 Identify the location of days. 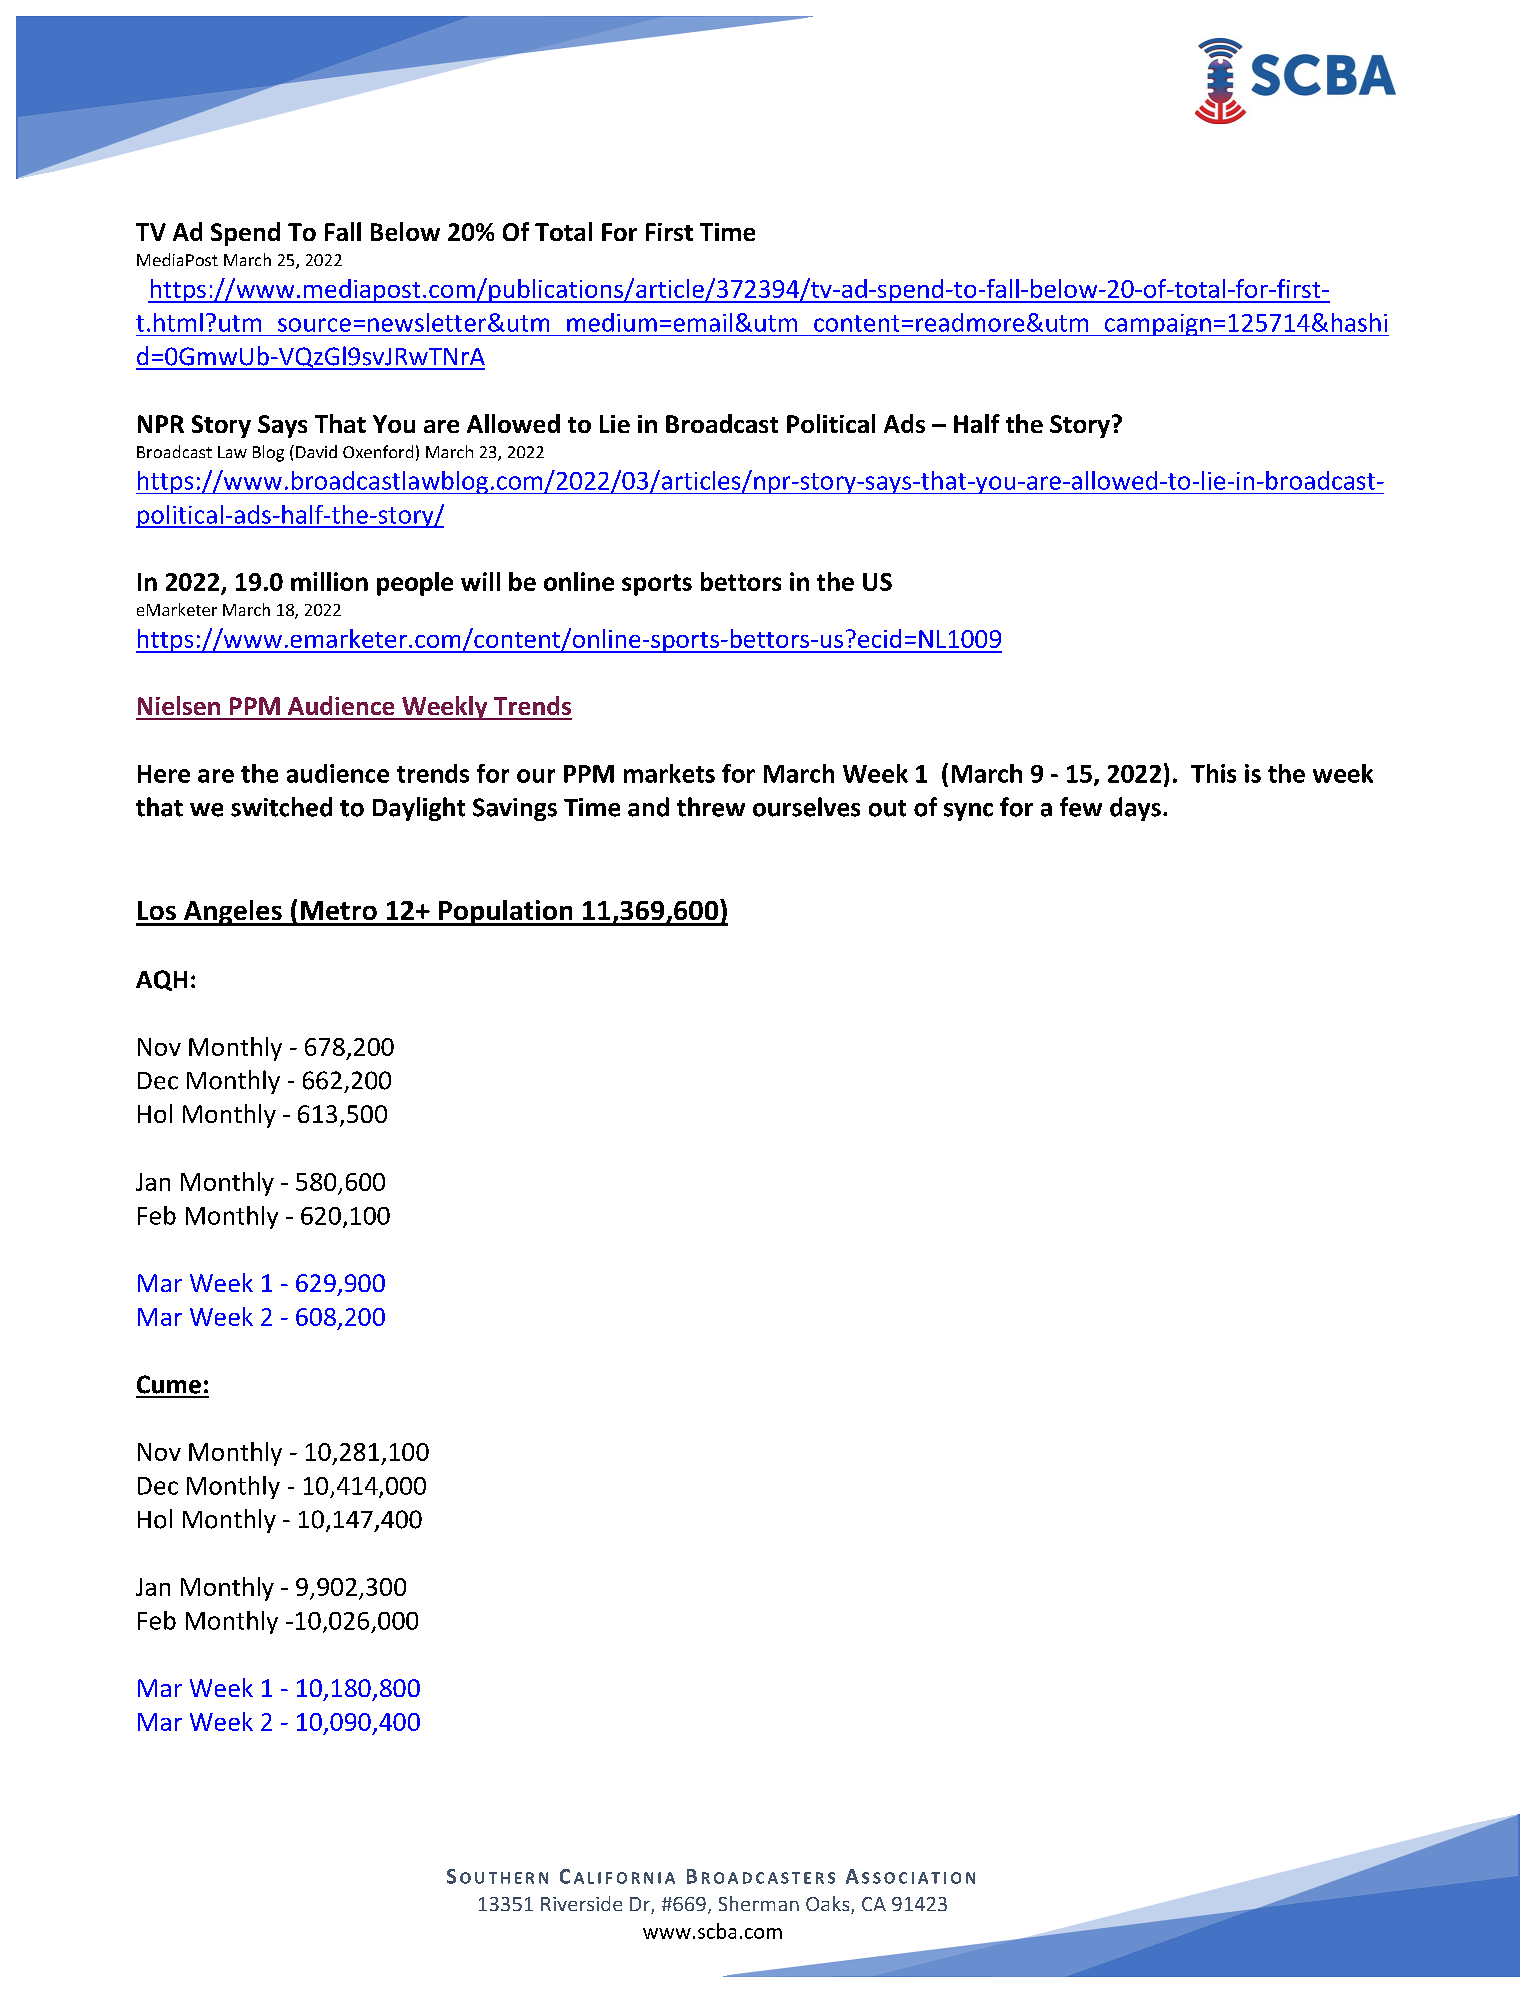
(1135, 809).
